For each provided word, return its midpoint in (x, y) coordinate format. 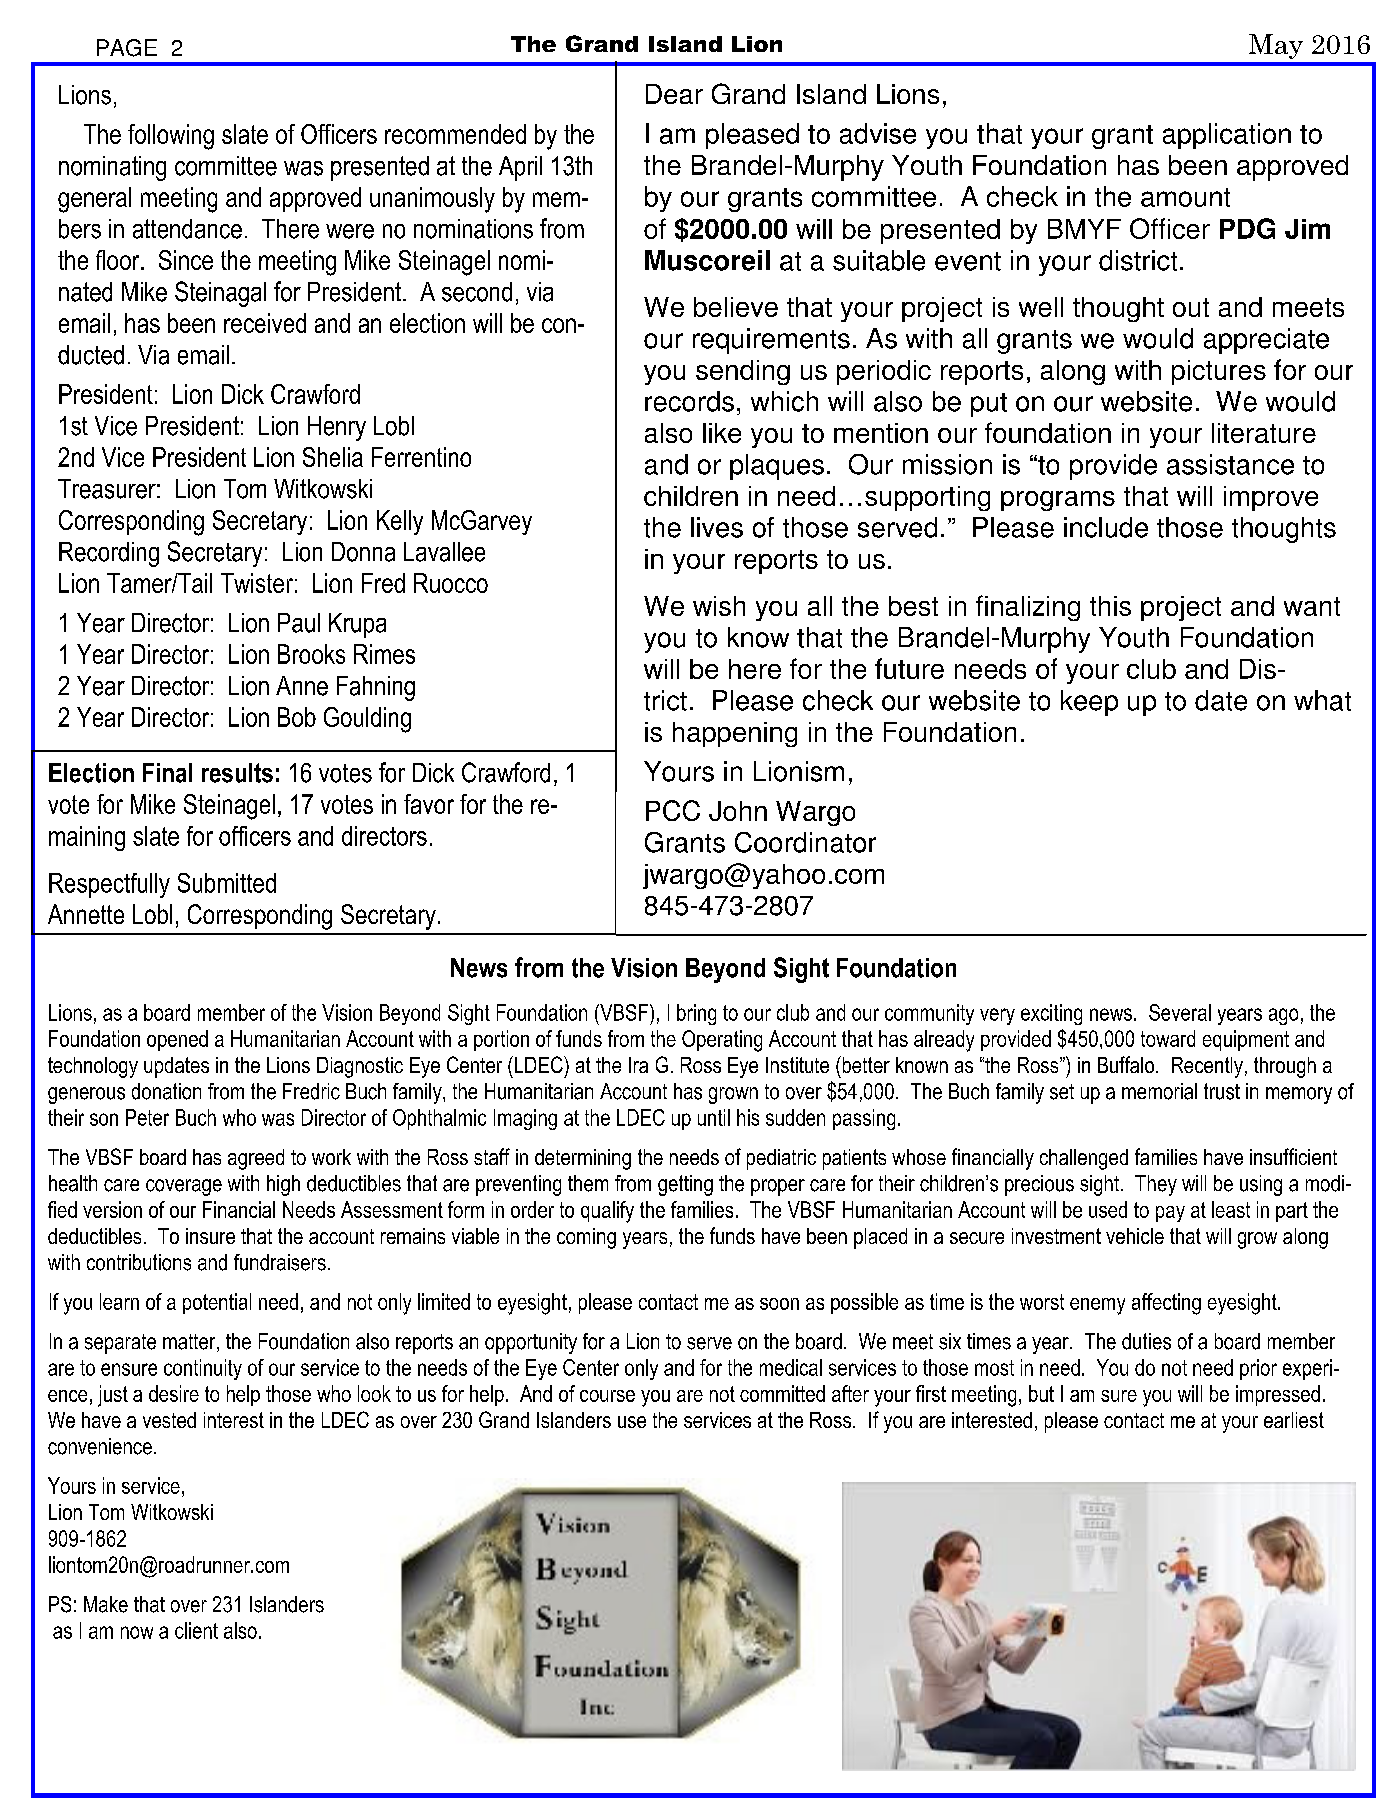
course (607, 1396)
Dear (674, 94)
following (171, 137)
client (196, 1630)
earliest (1294, 1420)
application (1227, 136)
